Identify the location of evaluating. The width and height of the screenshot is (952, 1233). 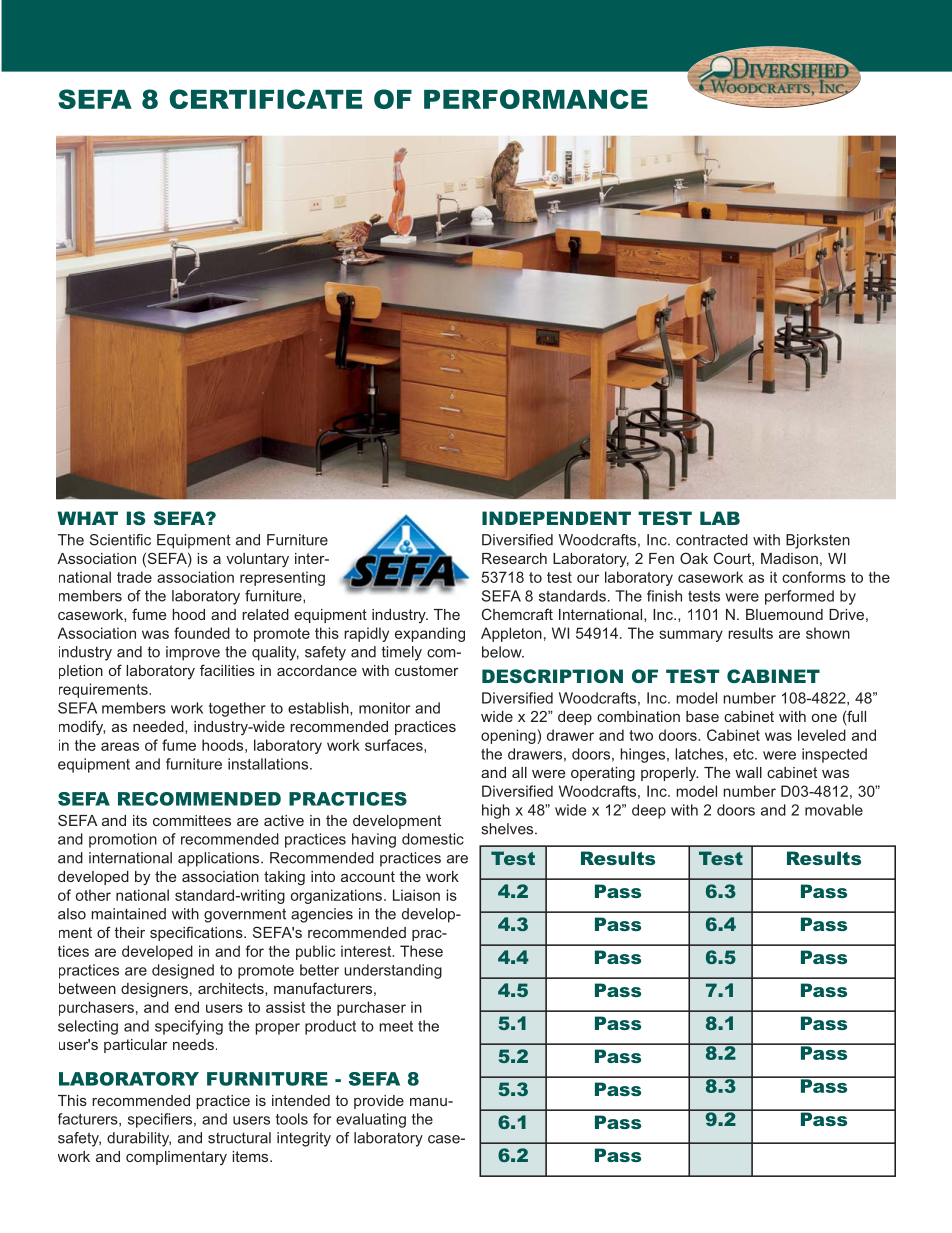
(371, 1120).
